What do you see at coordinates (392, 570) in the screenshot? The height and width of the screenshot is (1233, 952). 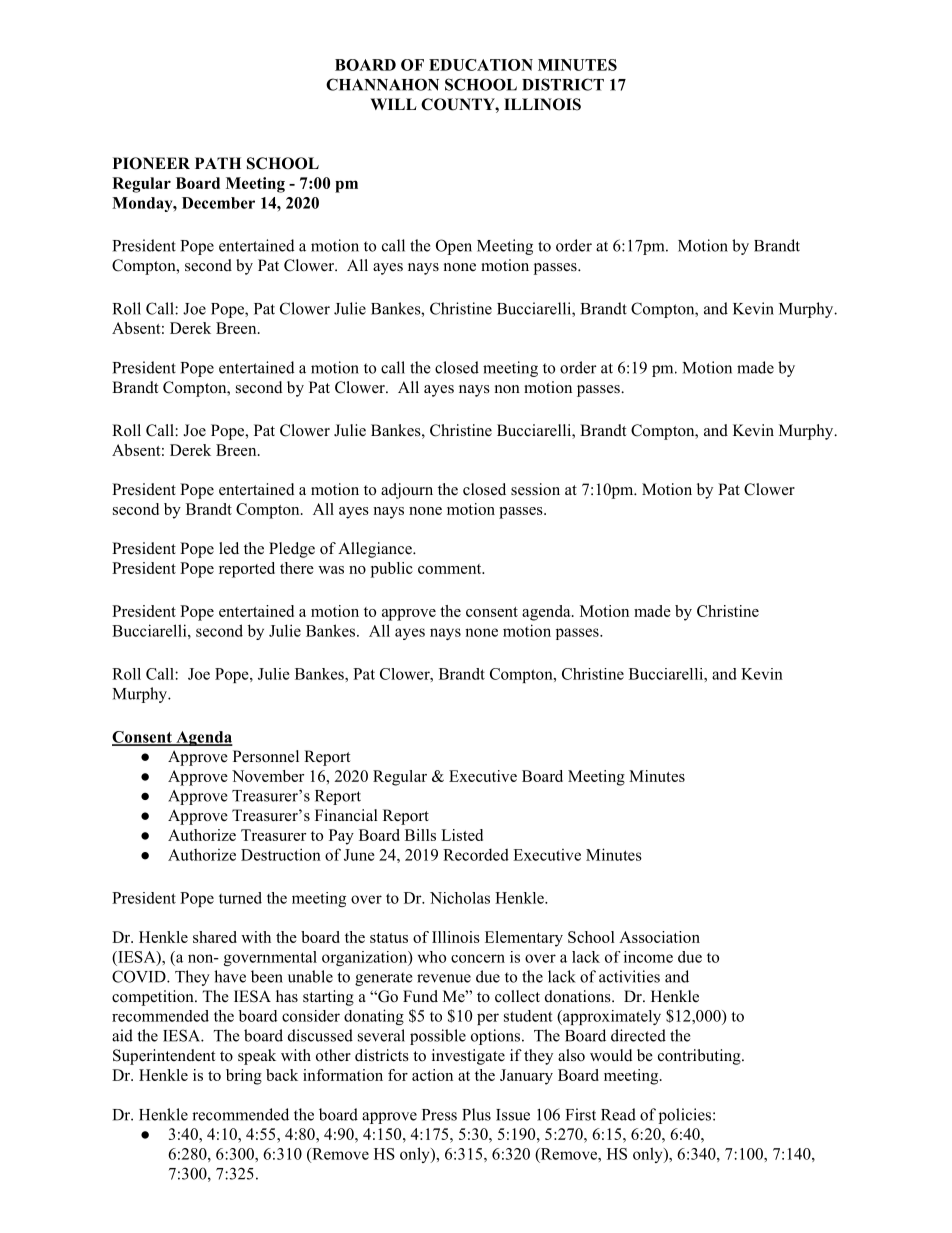 I see `public` at bounding box center [392, 570].
